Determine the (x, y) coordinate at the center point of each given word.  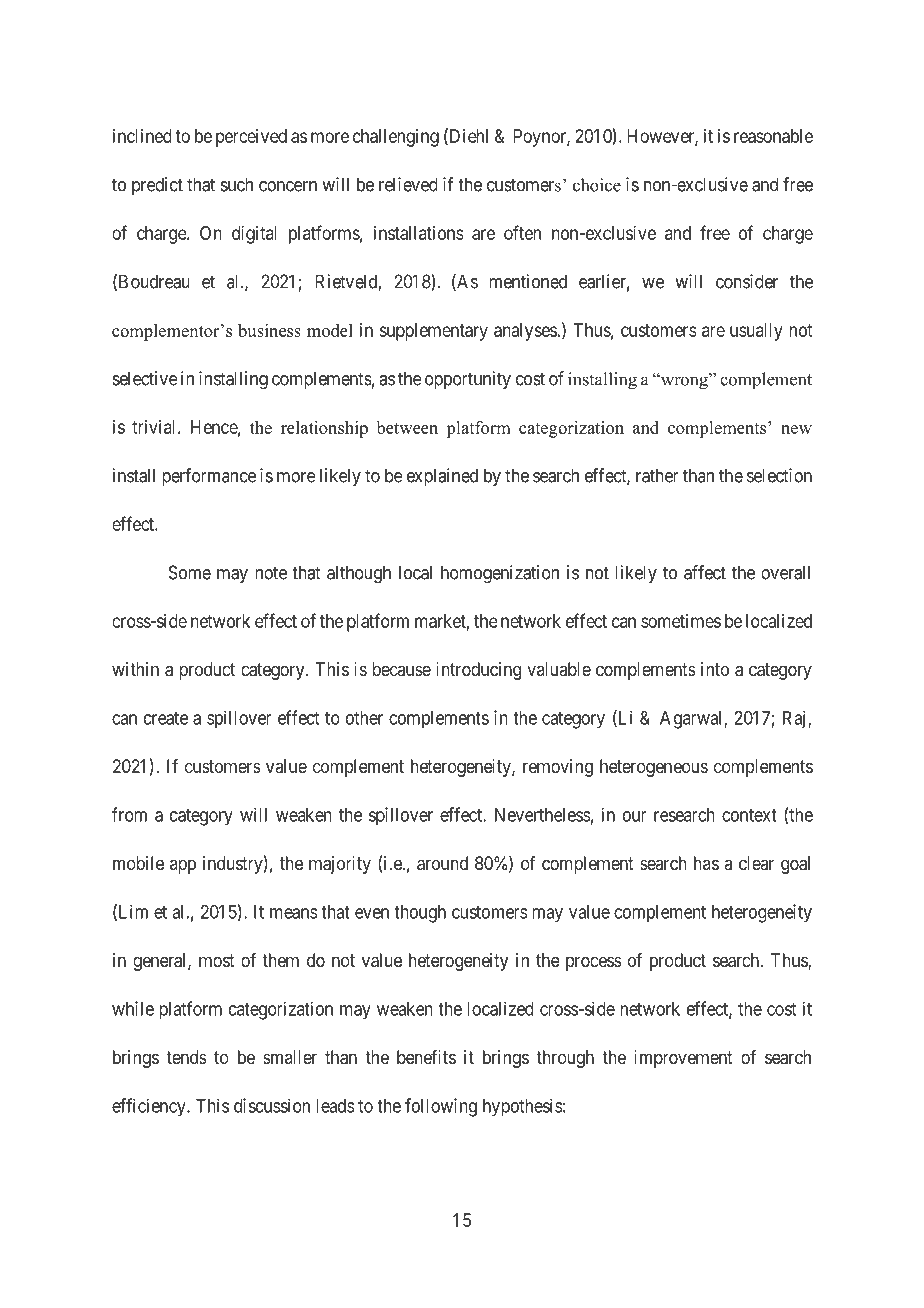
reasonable (773, 136)
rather (657, 475)
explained (442, 477)
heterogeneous (654, 768)
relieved (408, 184)
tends (187, 1057)
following (441, 1107)
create (166, 718)
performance (209, 477)
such (237, 184)
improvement (683, 1059)
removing (558, 768)
